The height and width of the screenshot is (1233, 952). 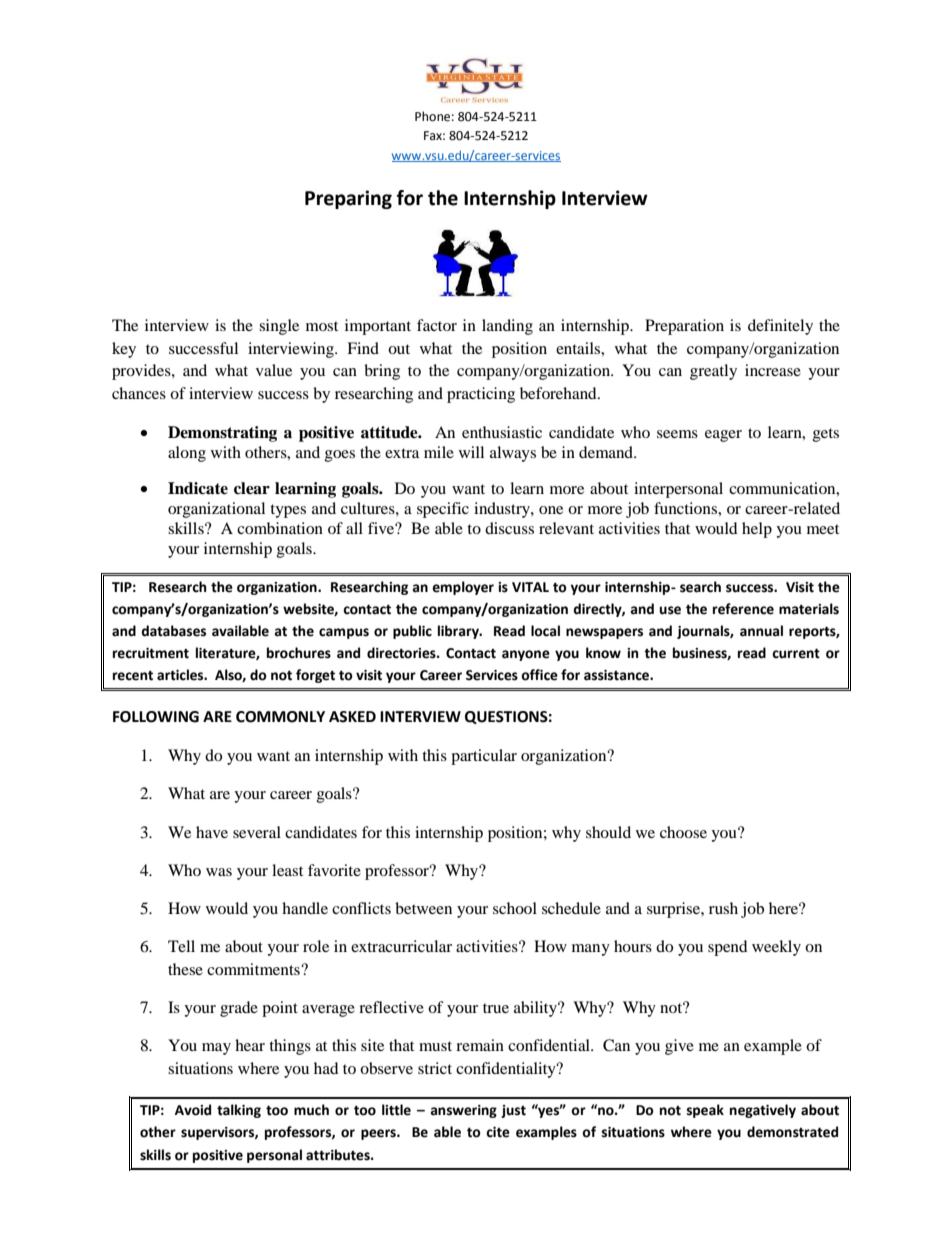 I want to click on Preparing, so click(x=348, y=199).
